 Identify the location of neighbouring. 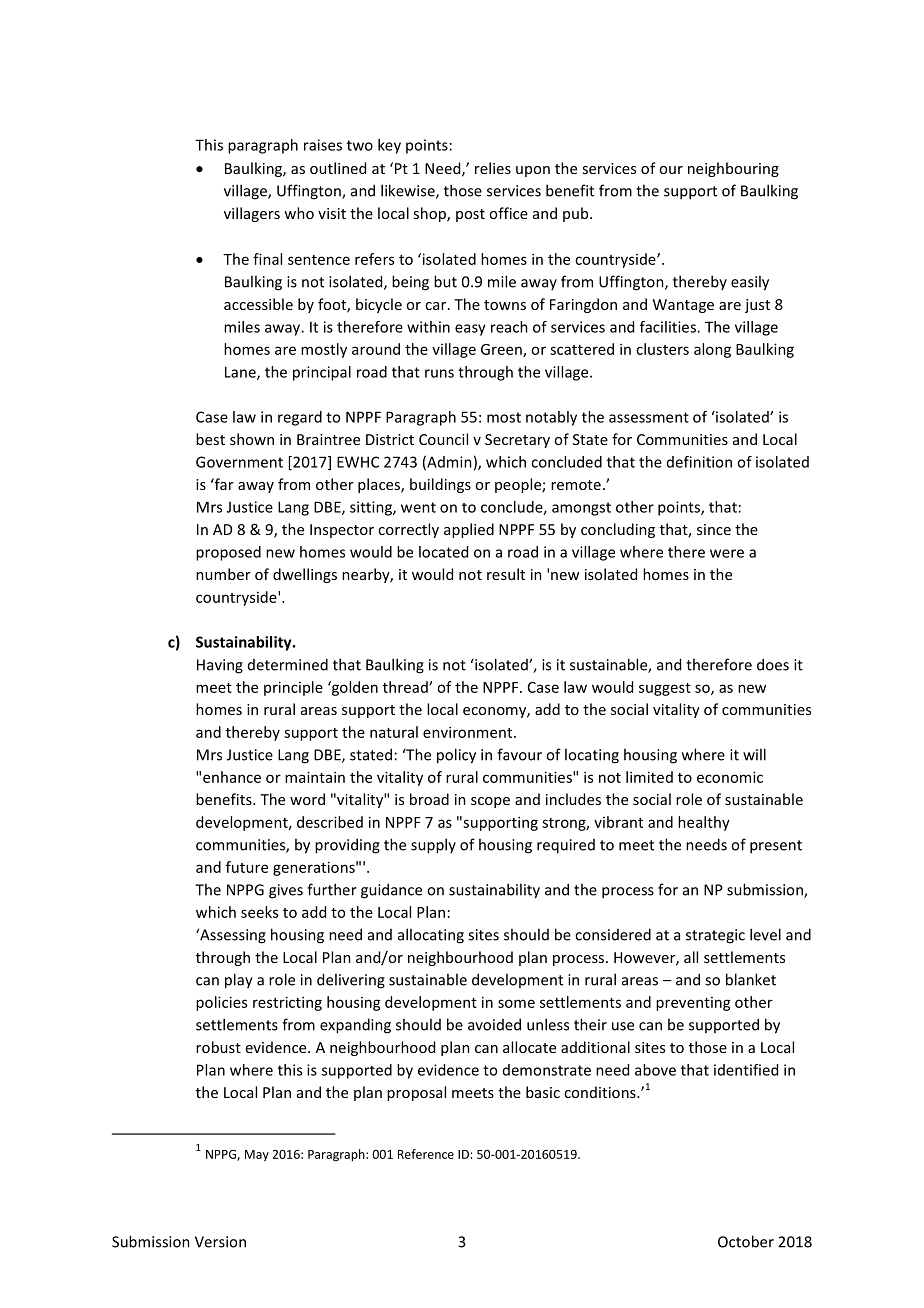
(733, 169).
